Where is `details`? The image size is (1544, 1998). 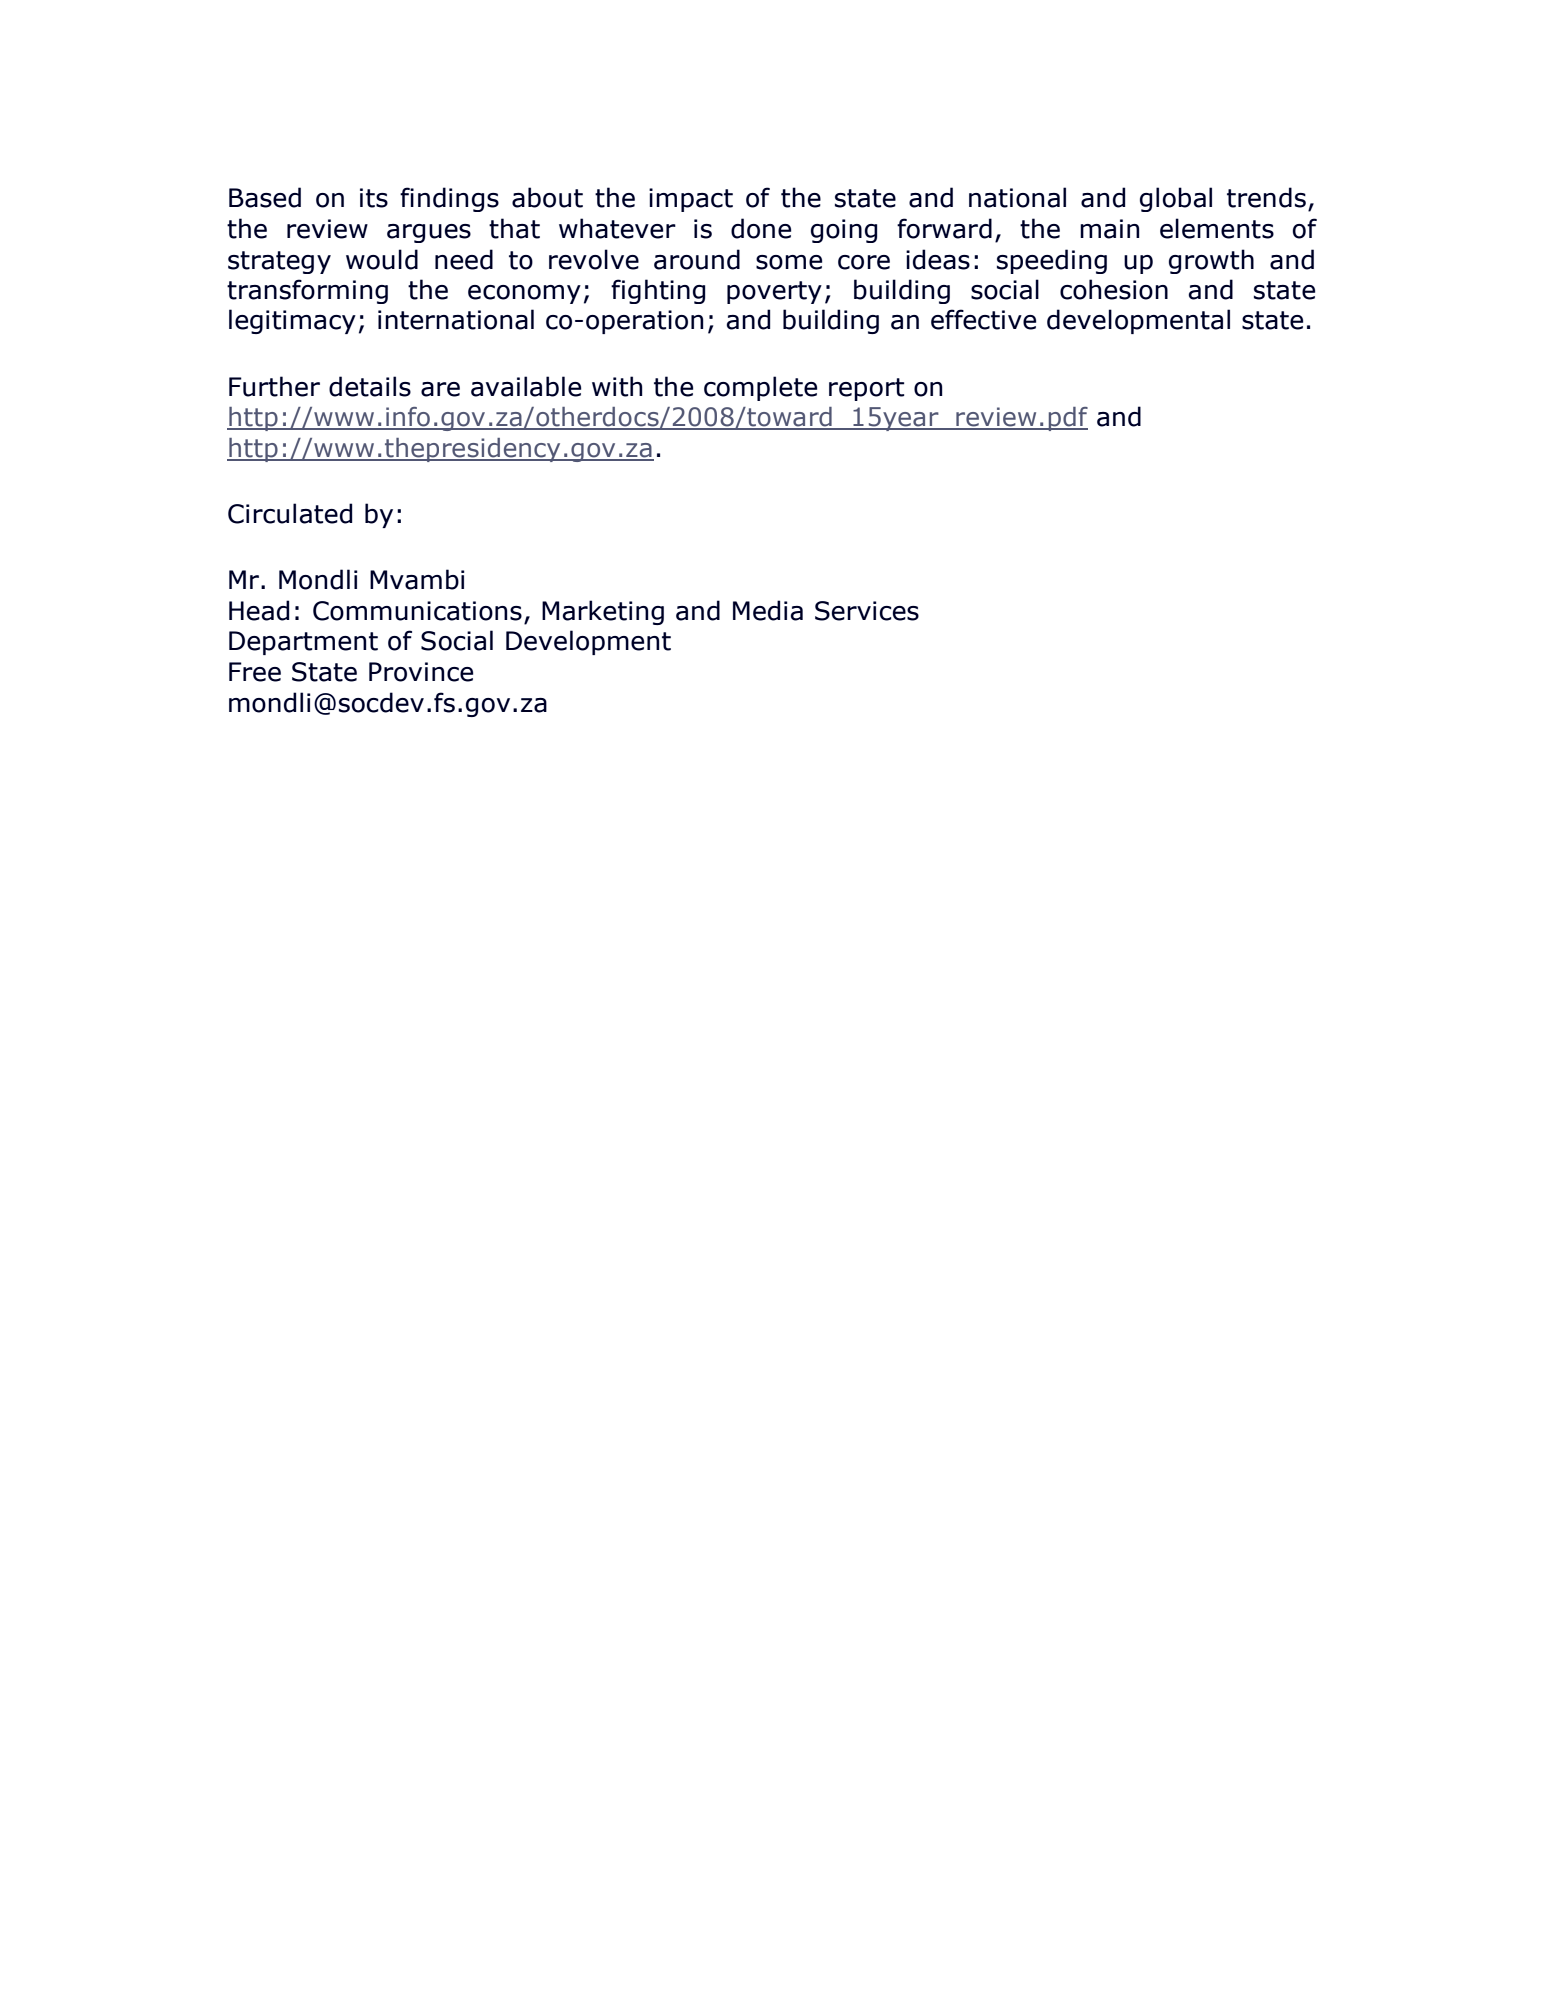 details is located at coordinates (370, 386).
